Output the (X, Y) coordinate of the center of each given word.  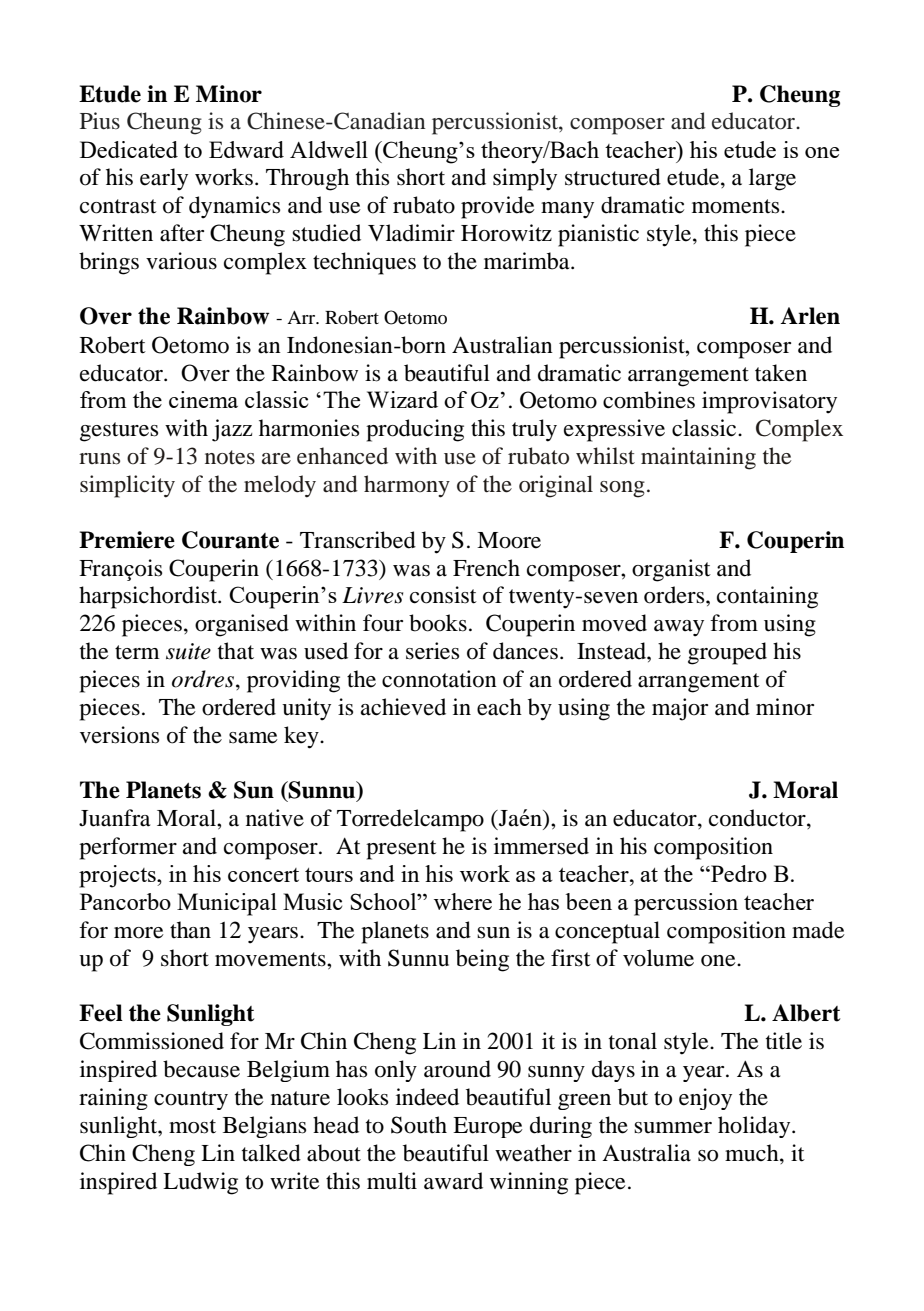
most (192, 1126)
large (772, 179)
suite (188, 651)
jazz (232, 430)
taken (781, 373)
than (190, 930)
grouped (727, 653)
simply (525, 179)
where (463, 901)
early (164, 179)
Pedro (738, 873)
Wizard (402, 399)
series (432, 651)
